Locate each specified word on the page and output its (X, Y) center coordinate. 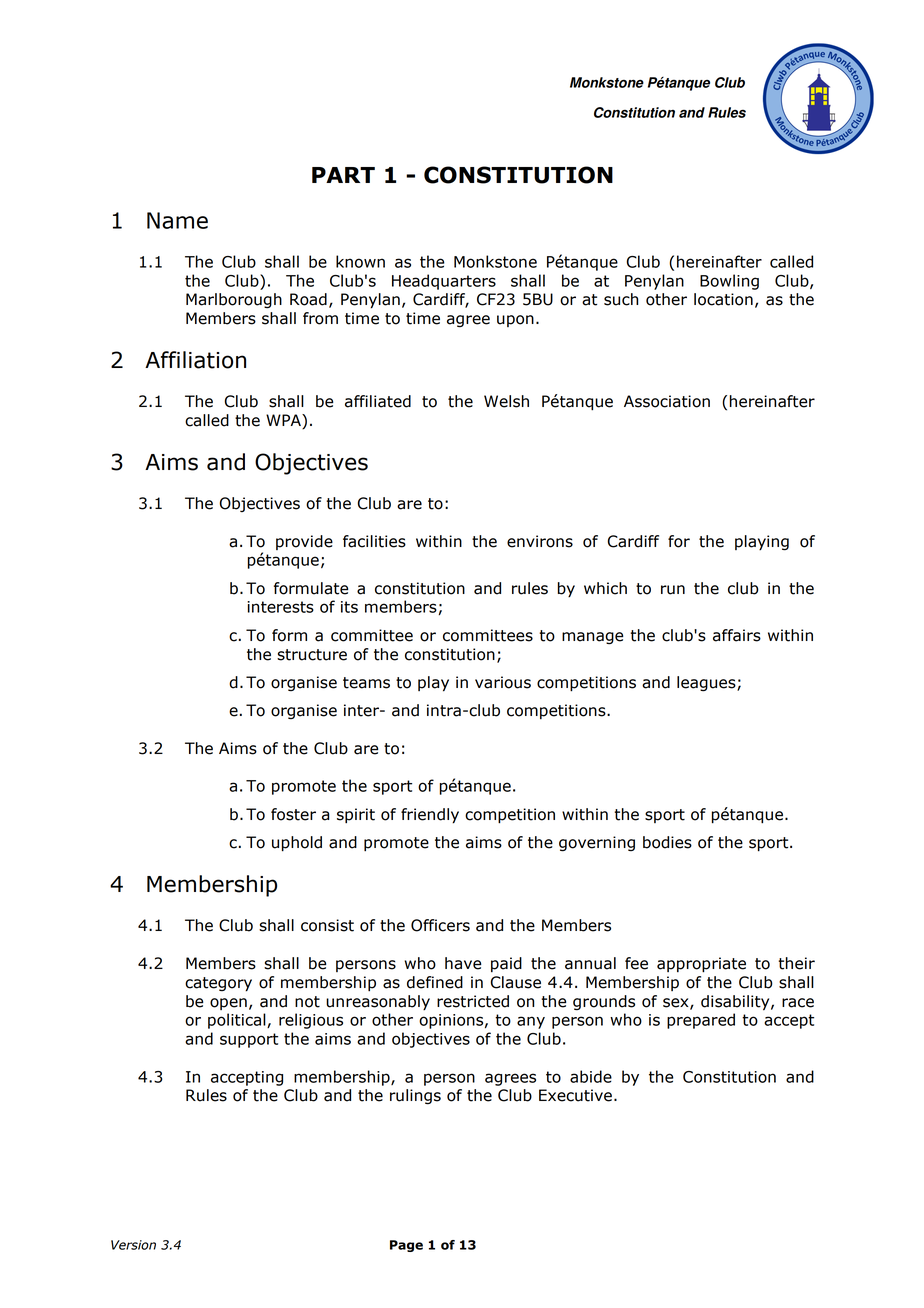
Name (177, 220)
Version (133, 1245)
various (503, 682)
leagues (707, 684)
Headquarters (444, 282)
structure (312, 655)
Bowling (729, 282)
